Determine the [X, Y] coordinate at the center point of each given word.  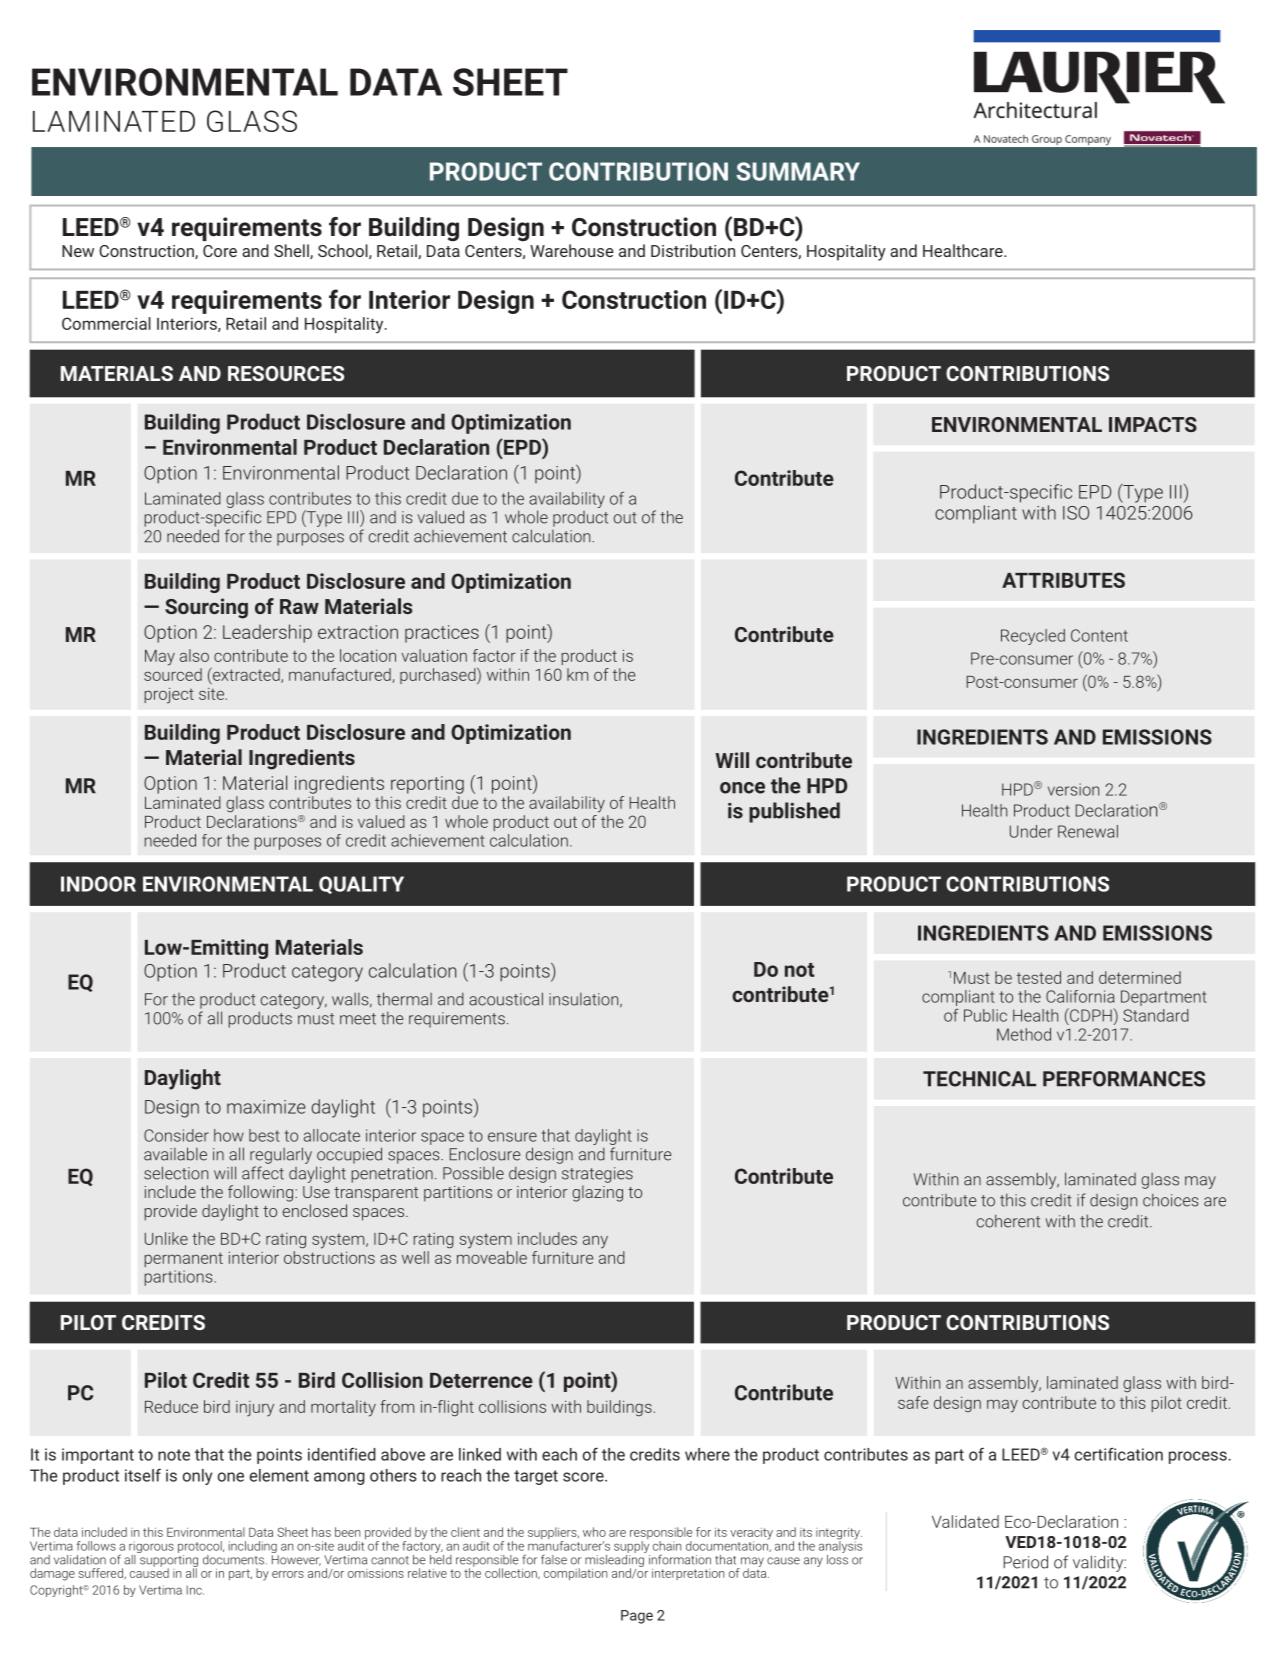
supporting [169, 1562]
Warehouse [572, 250]
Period [1025, 1562]
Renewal [1088, 831]
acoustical [506, 999]
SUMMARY [798, 171]
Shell [292, 251]
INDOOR [98, 884]
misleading [615, 1560]
